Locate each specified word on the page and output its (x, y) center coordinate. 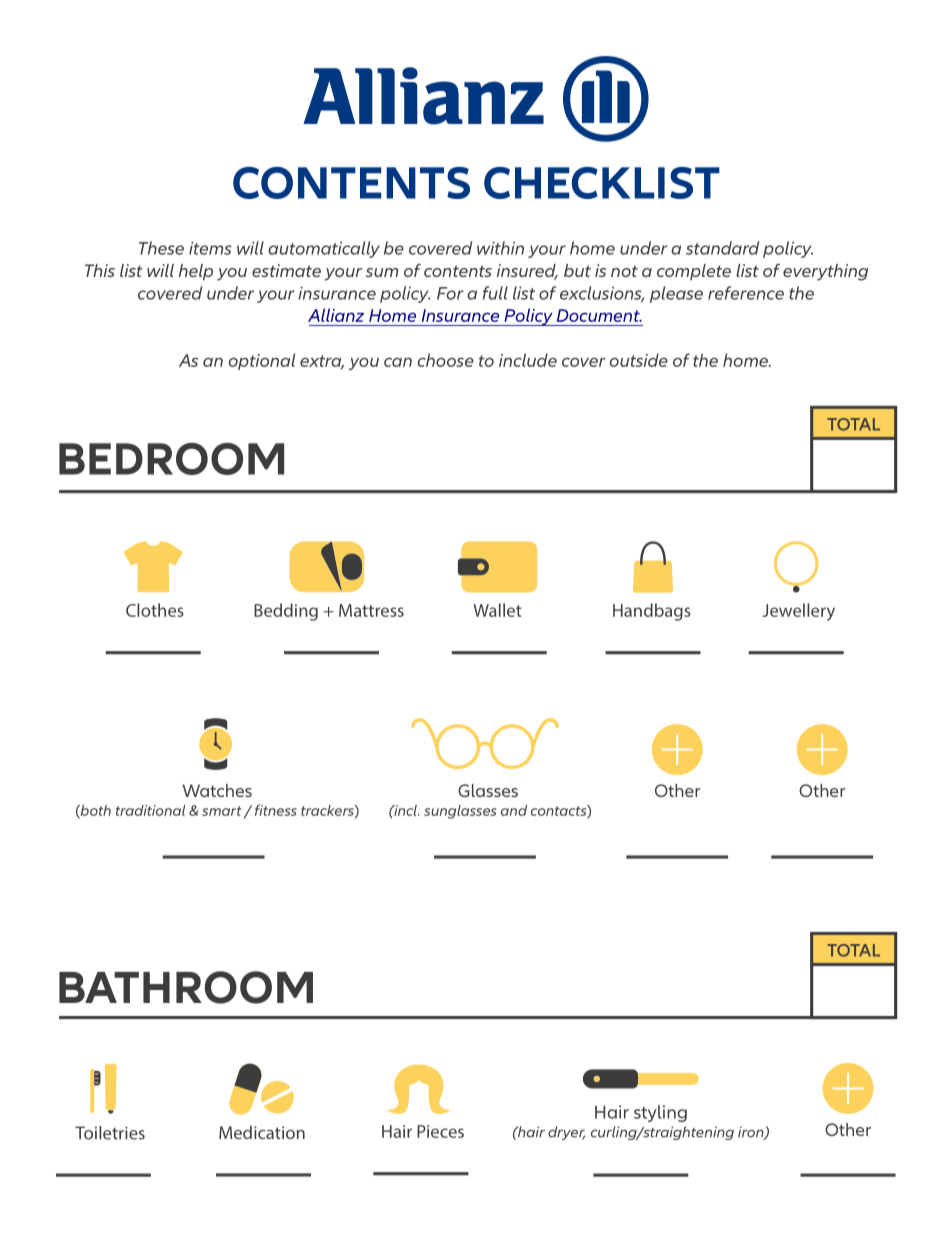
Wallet (497, 610)
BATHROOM (186, 987)
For (450, 293)
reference (746, 293)
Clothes (155, 610)
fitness (276, 810)
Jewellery (798, 612)
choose (446, 360)
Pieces (440, 1131)
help (196, 272)
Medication (262, 1132)
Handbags (652, 612)
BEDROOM (171, 459)
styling (660, 1113)
